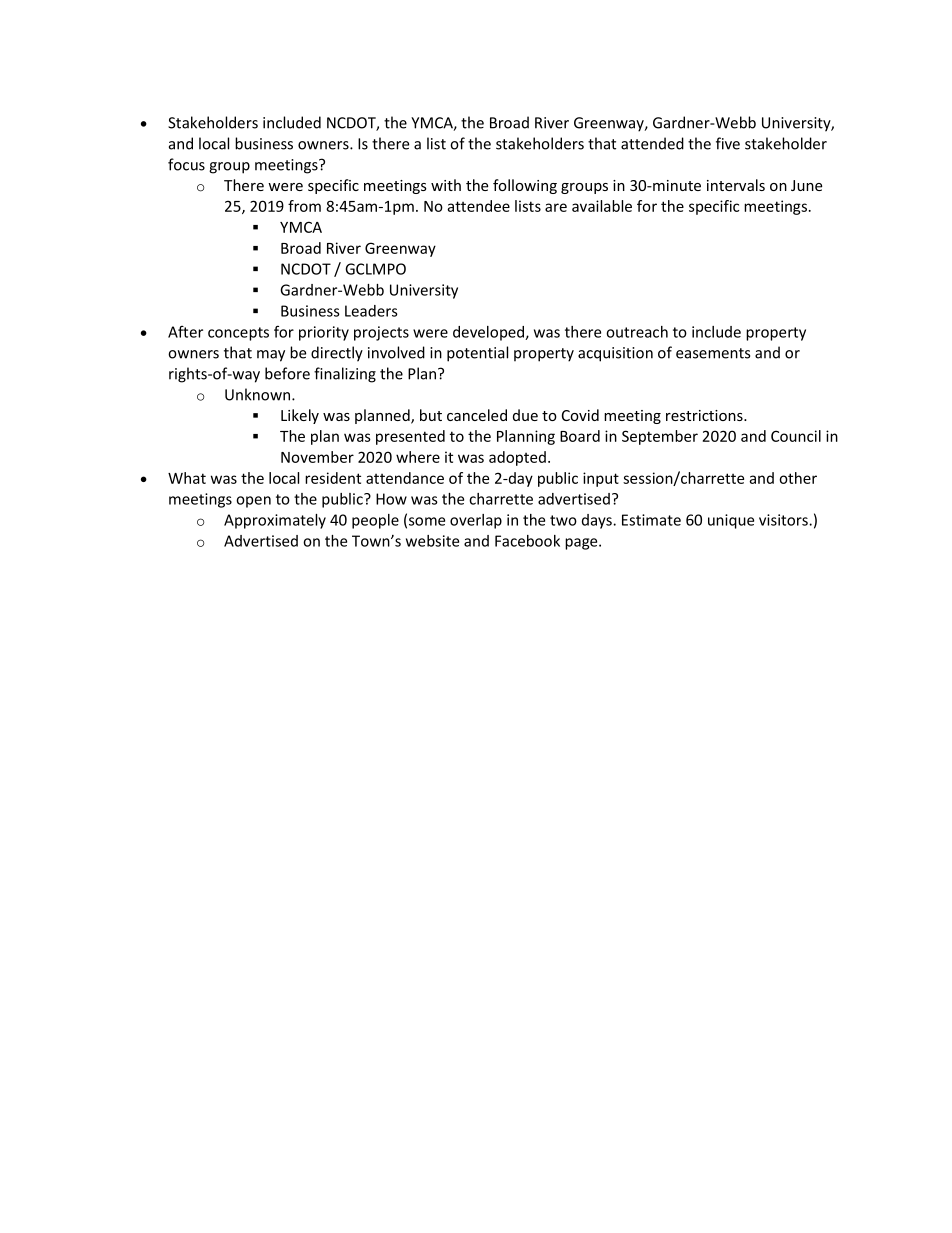 Image resolution: width=952 pixels, height=1233 pixels. What do you see at coordinates (275, 521) in the screenshot?
I see `Approximately` at bounding box center [275, 521].
